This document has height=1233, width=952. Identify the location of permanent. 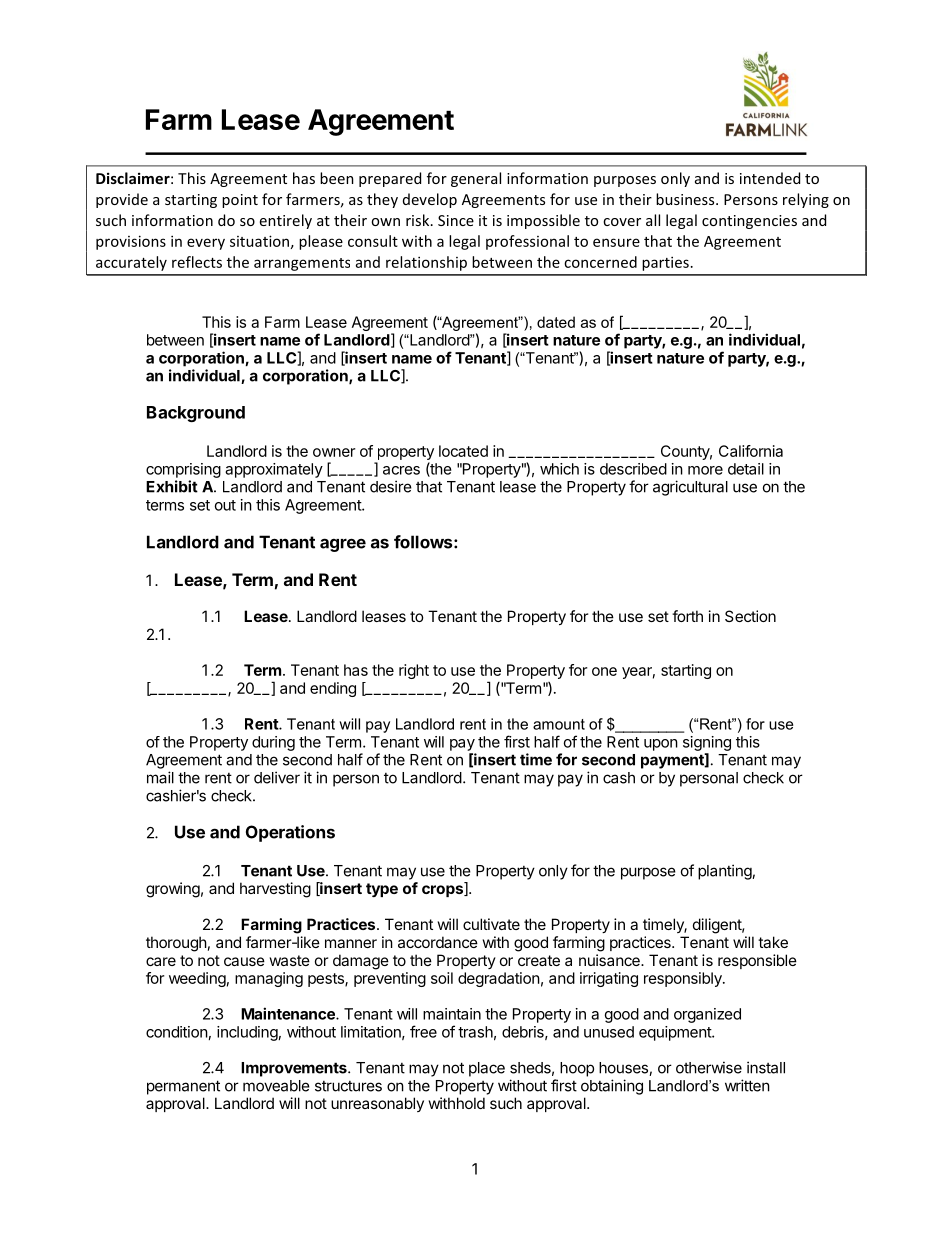
(183, 1087).
